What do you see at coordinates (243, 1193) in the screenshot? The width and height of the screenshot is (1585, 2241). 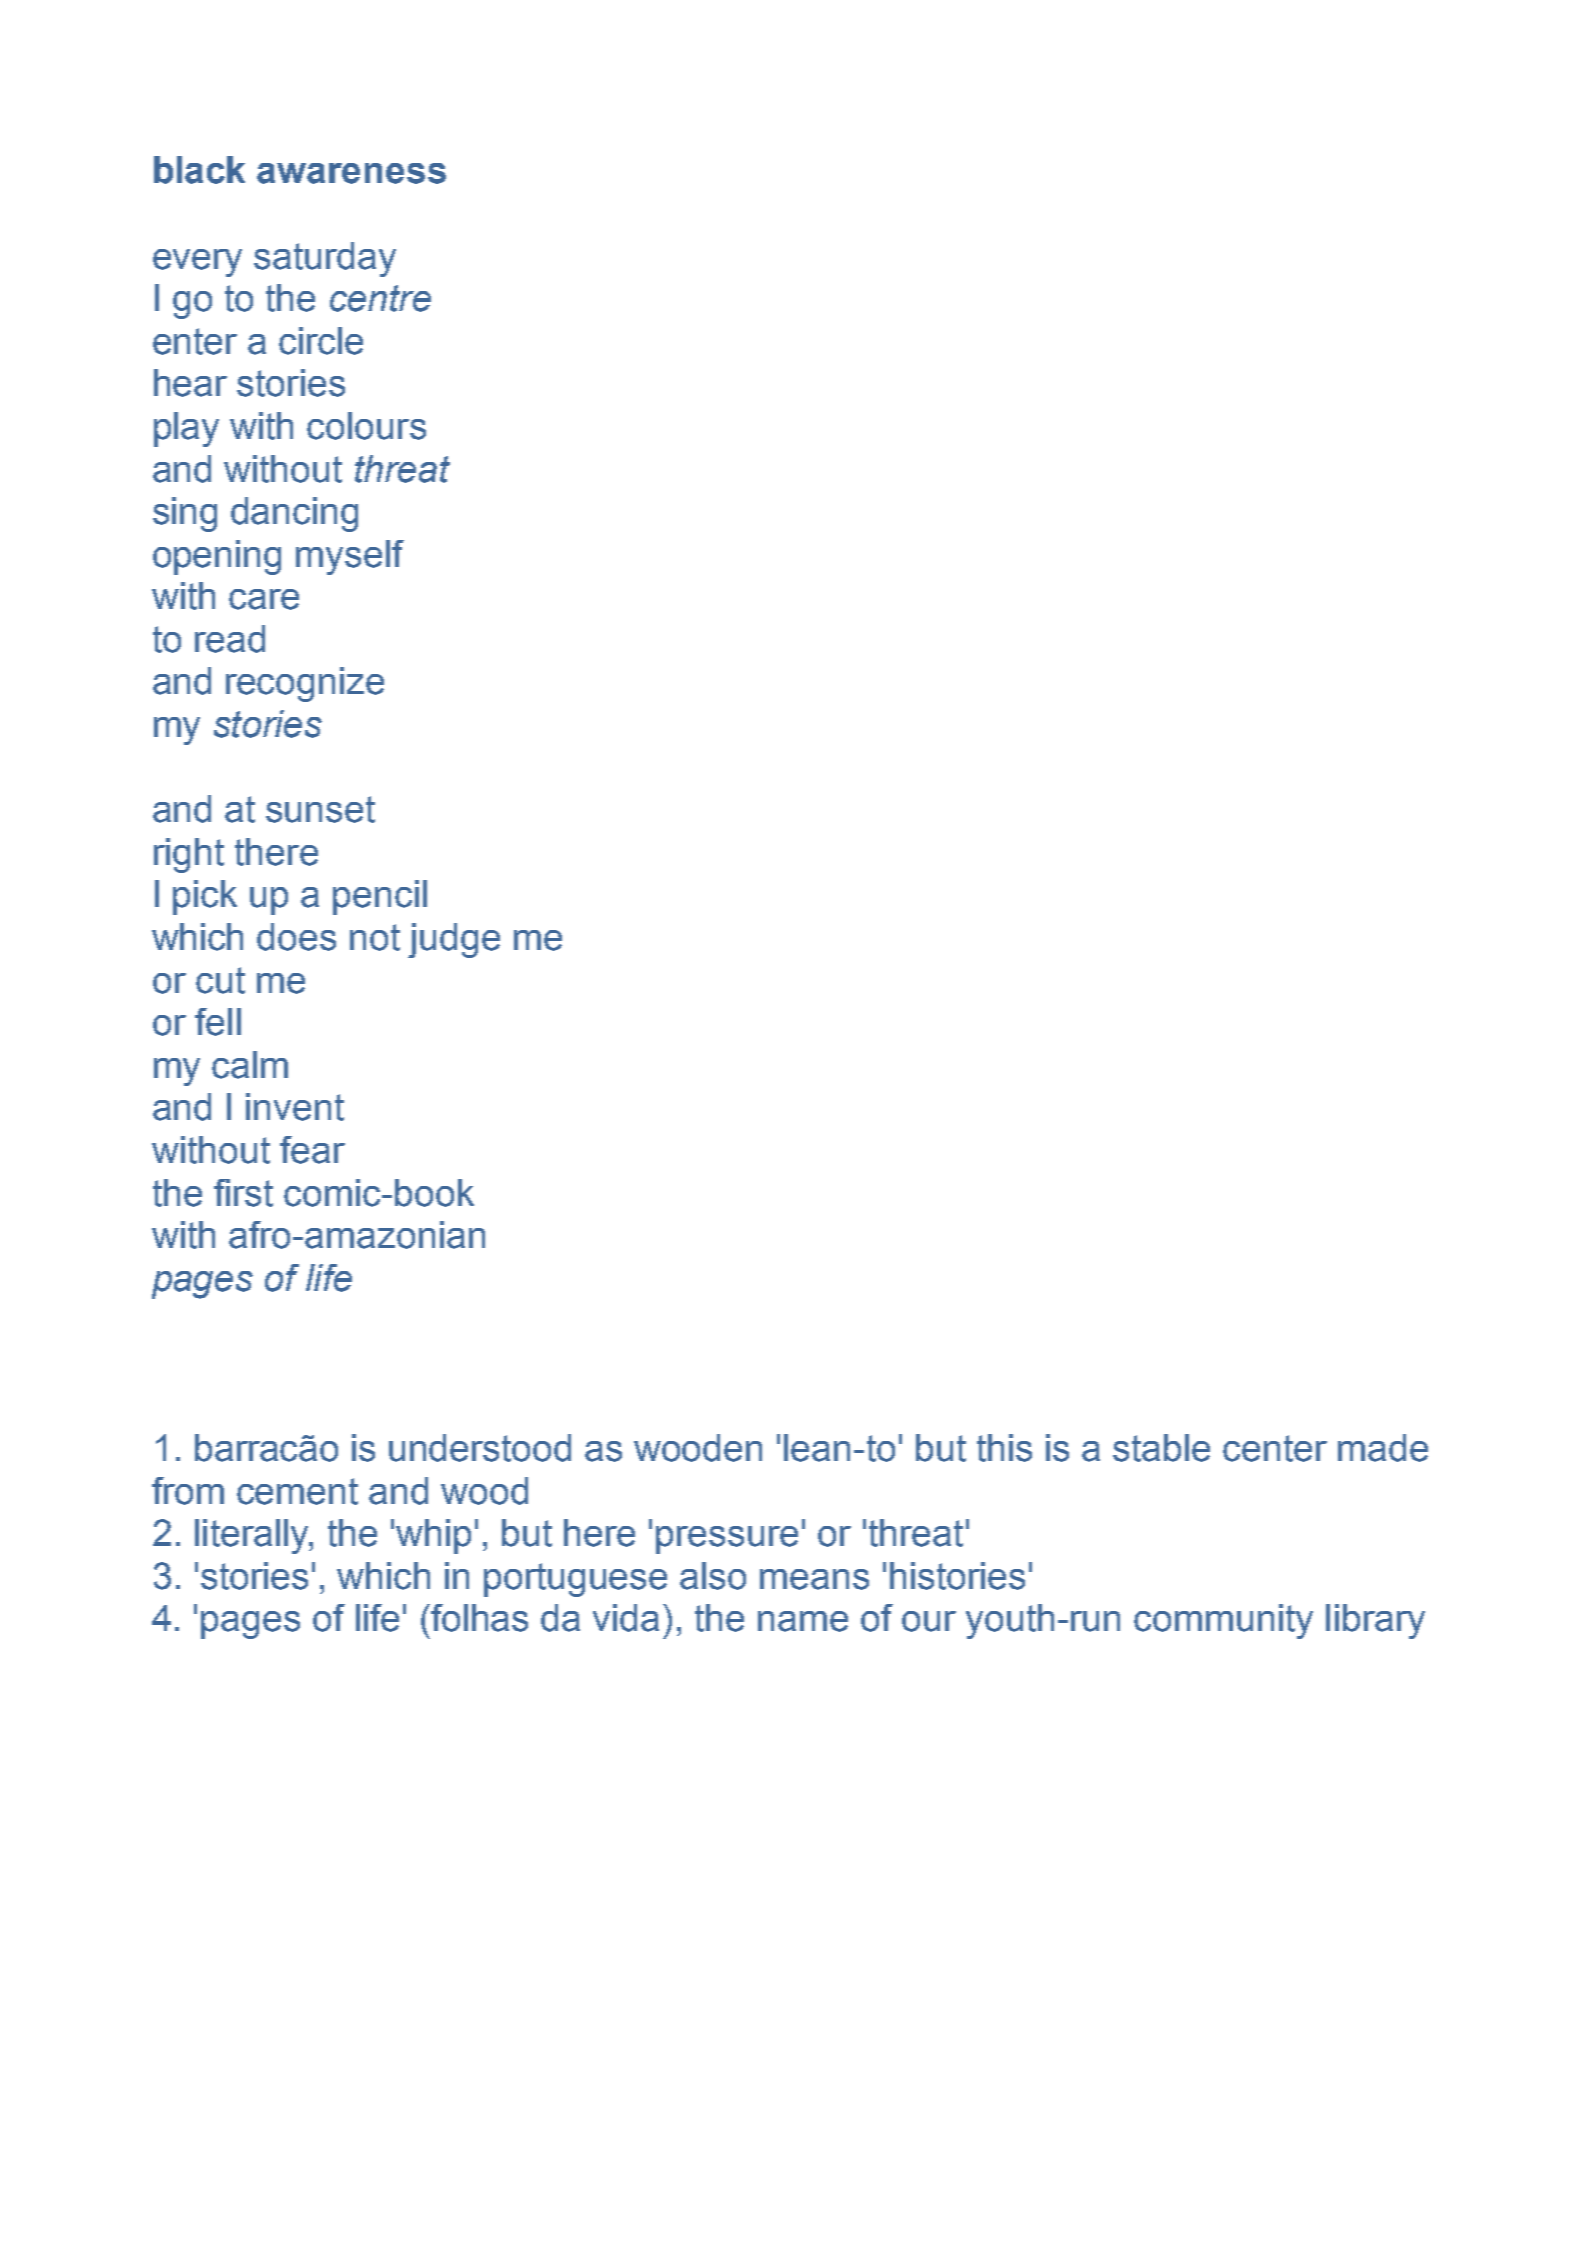 I see `first` at bounding box center [243, 1193].
